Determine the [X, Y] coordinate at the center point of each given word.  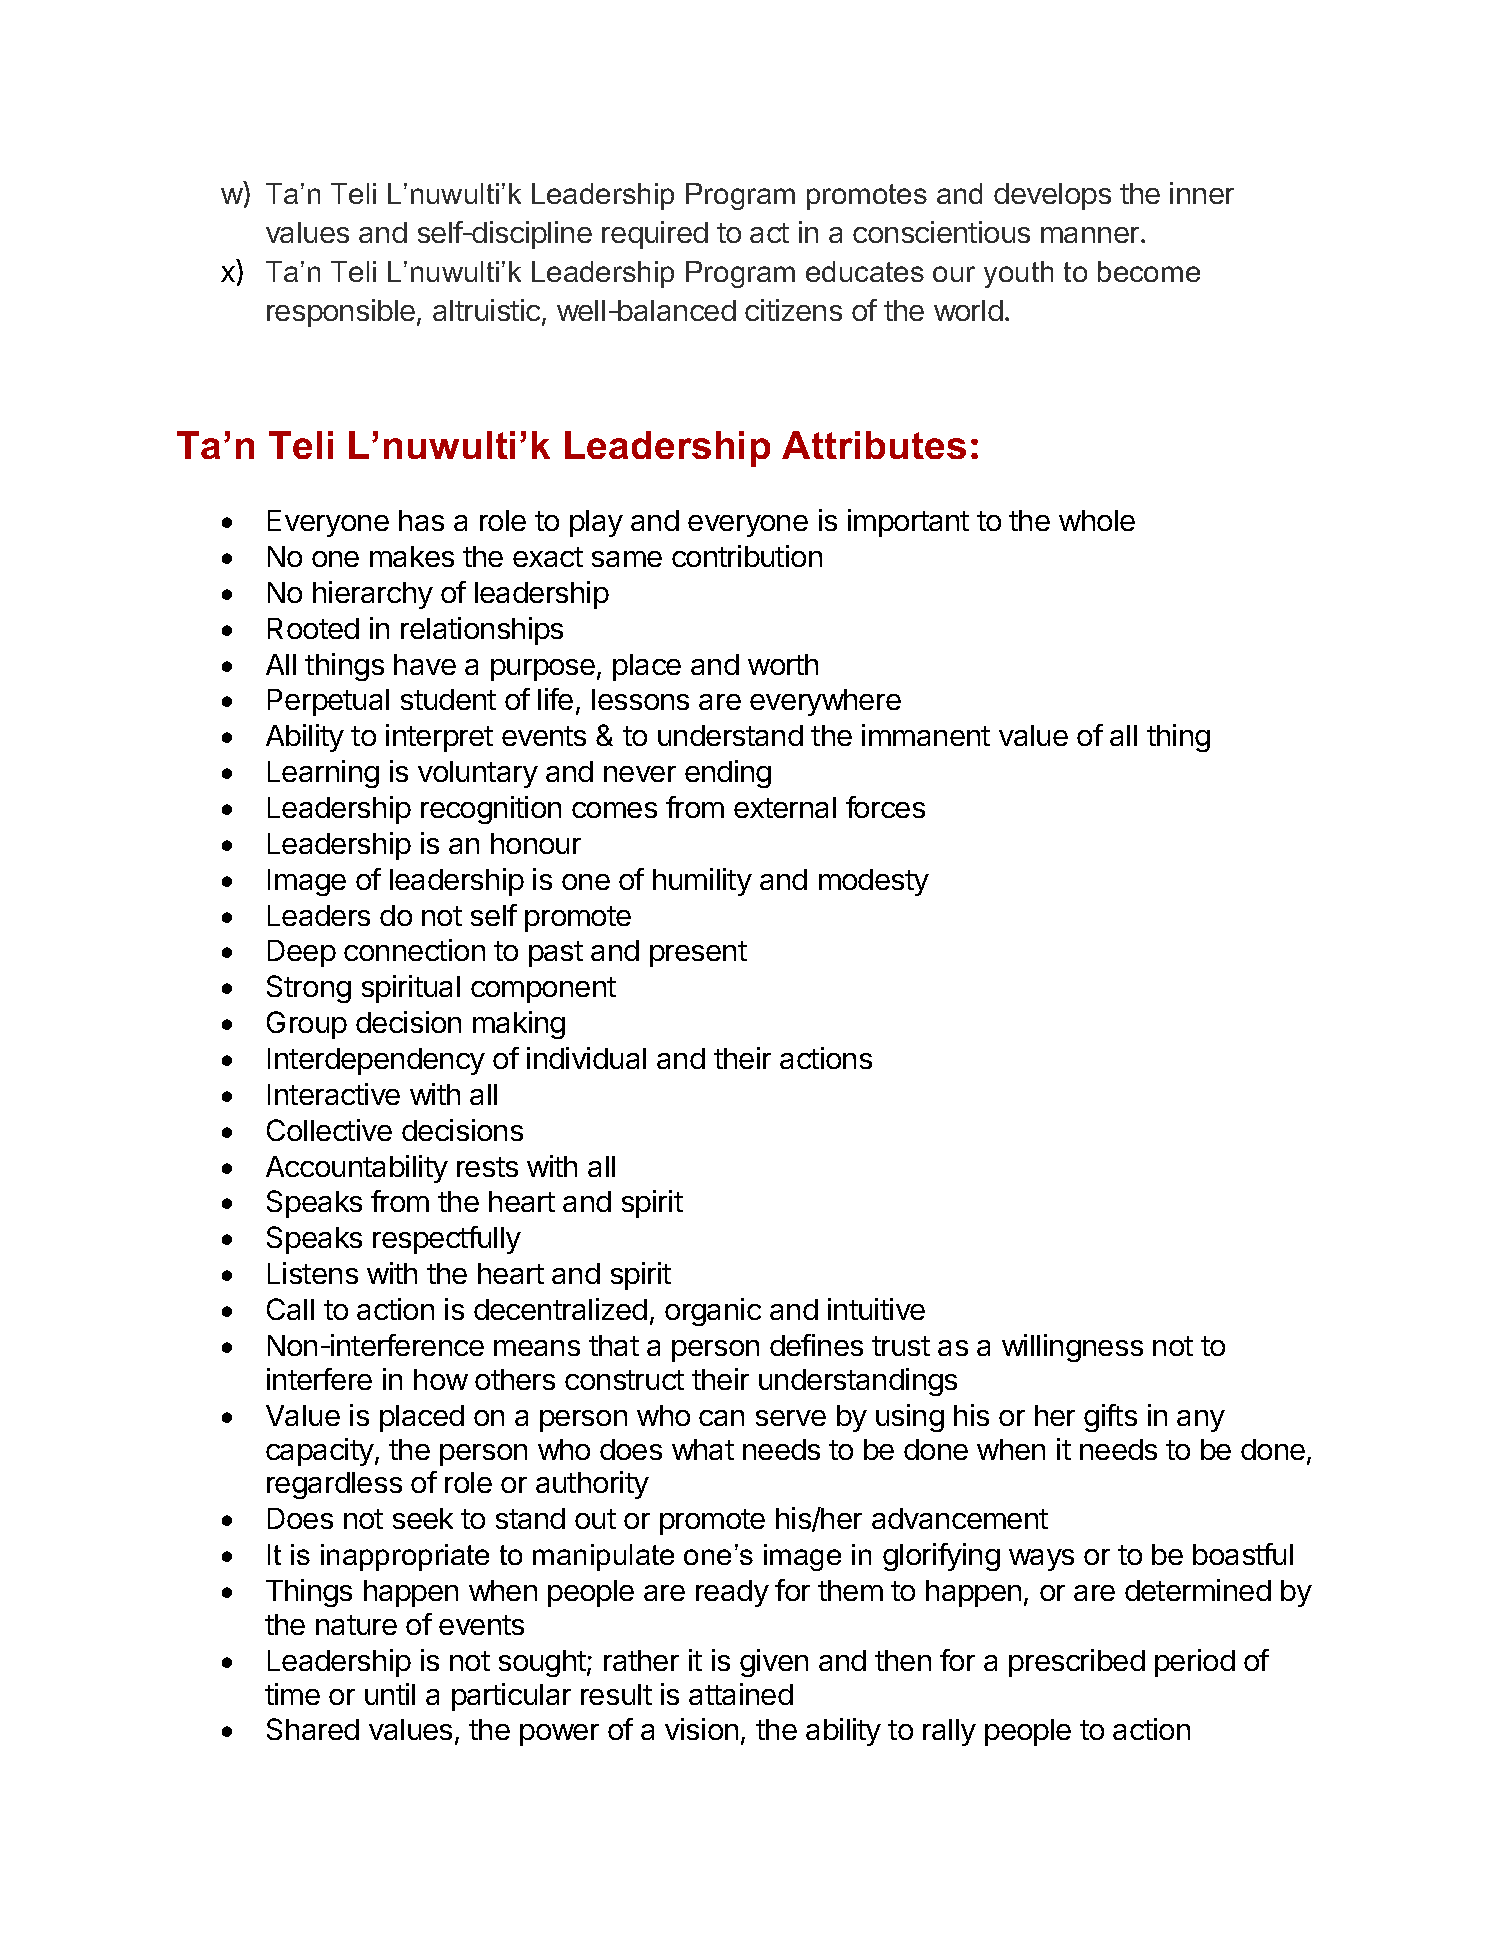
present [698, 954]
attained [741, 1694]
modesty [874, 882]
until [390, 1694]
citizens [793, 310]
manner [1091, 235]
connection [414, 950]
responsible [341, 313]
